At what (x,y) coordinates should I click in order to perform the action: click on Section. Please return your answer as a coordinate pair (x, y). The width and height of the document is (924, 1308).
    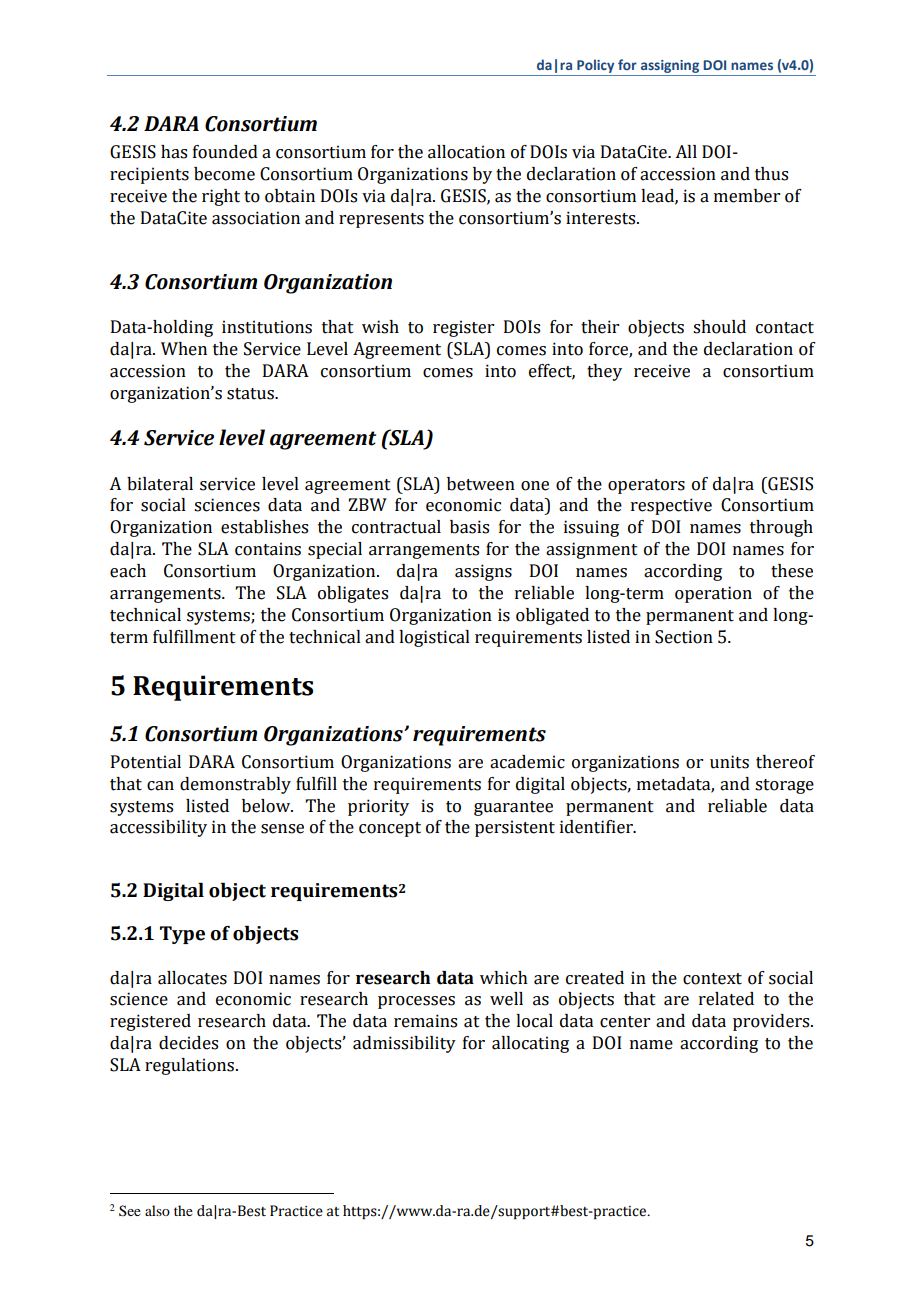
    Looking at the image, I should click on (684, 637).
